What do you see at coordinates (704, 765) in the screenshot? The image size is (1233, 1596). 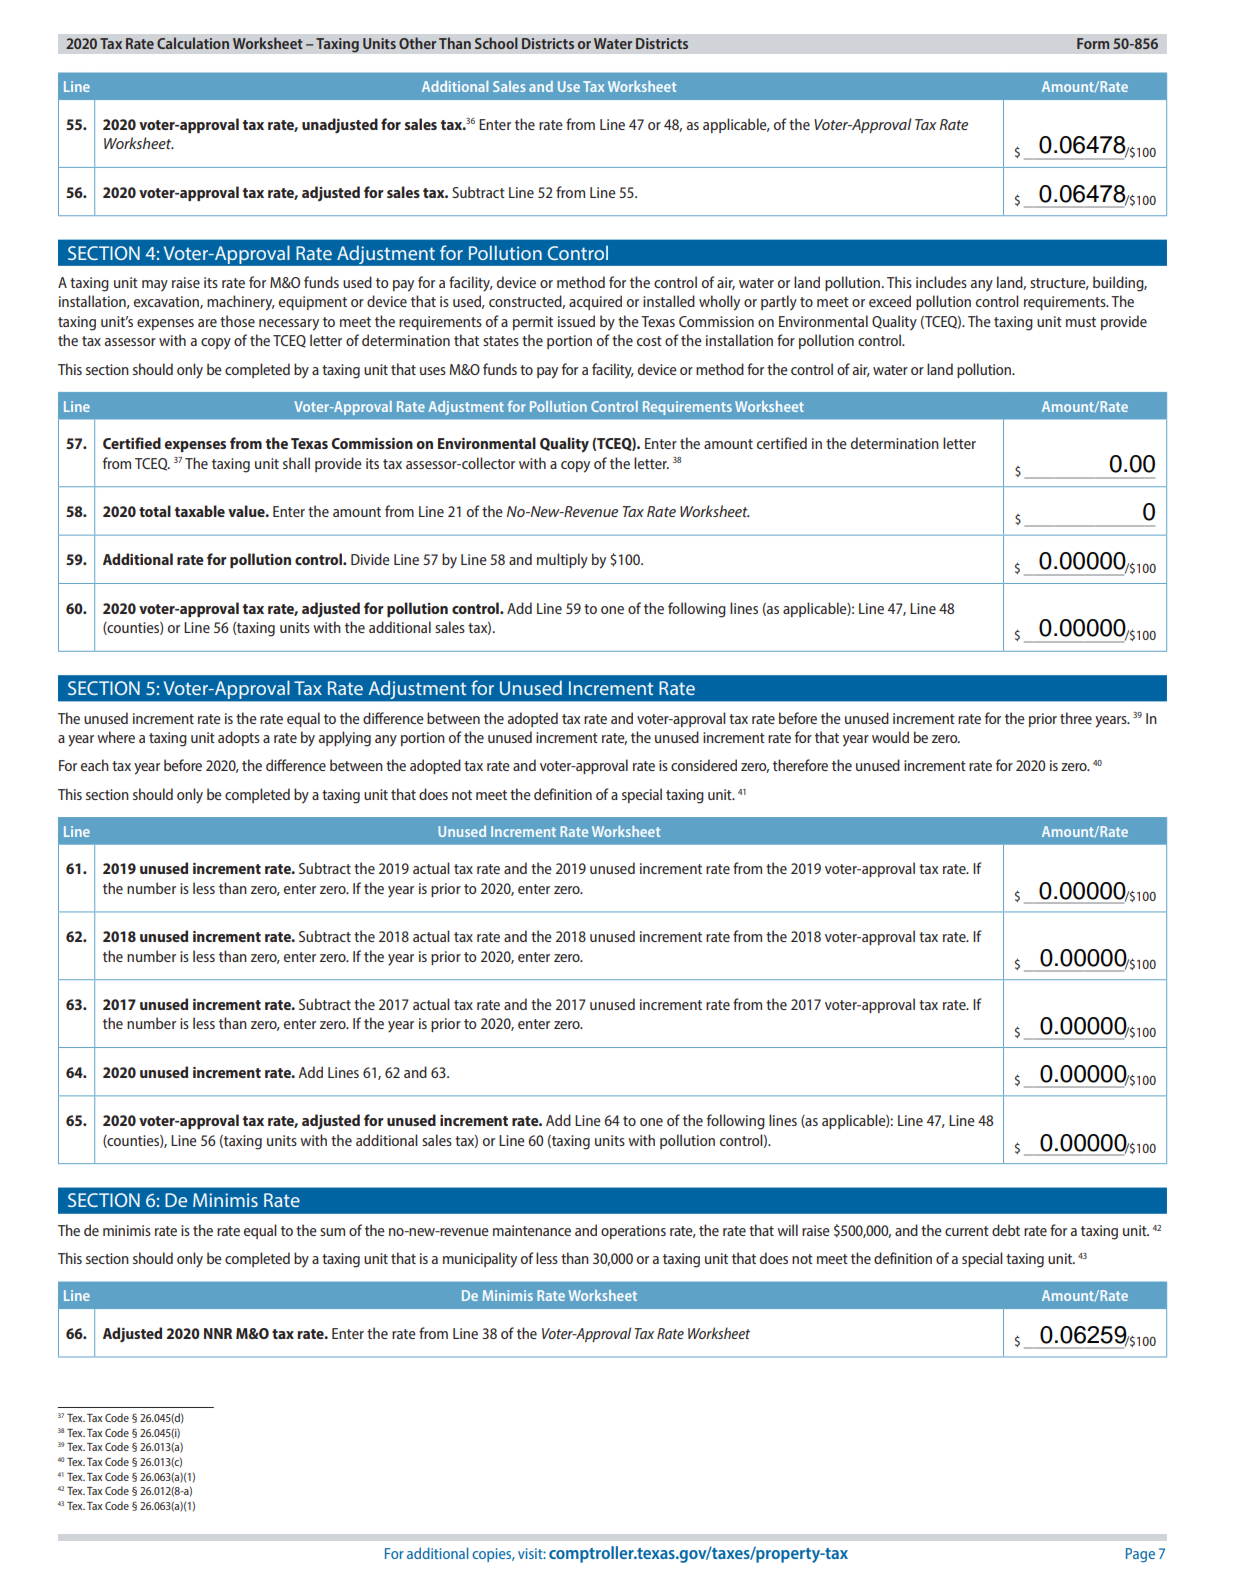 I see `considered` at bounding box center [704, 765].
